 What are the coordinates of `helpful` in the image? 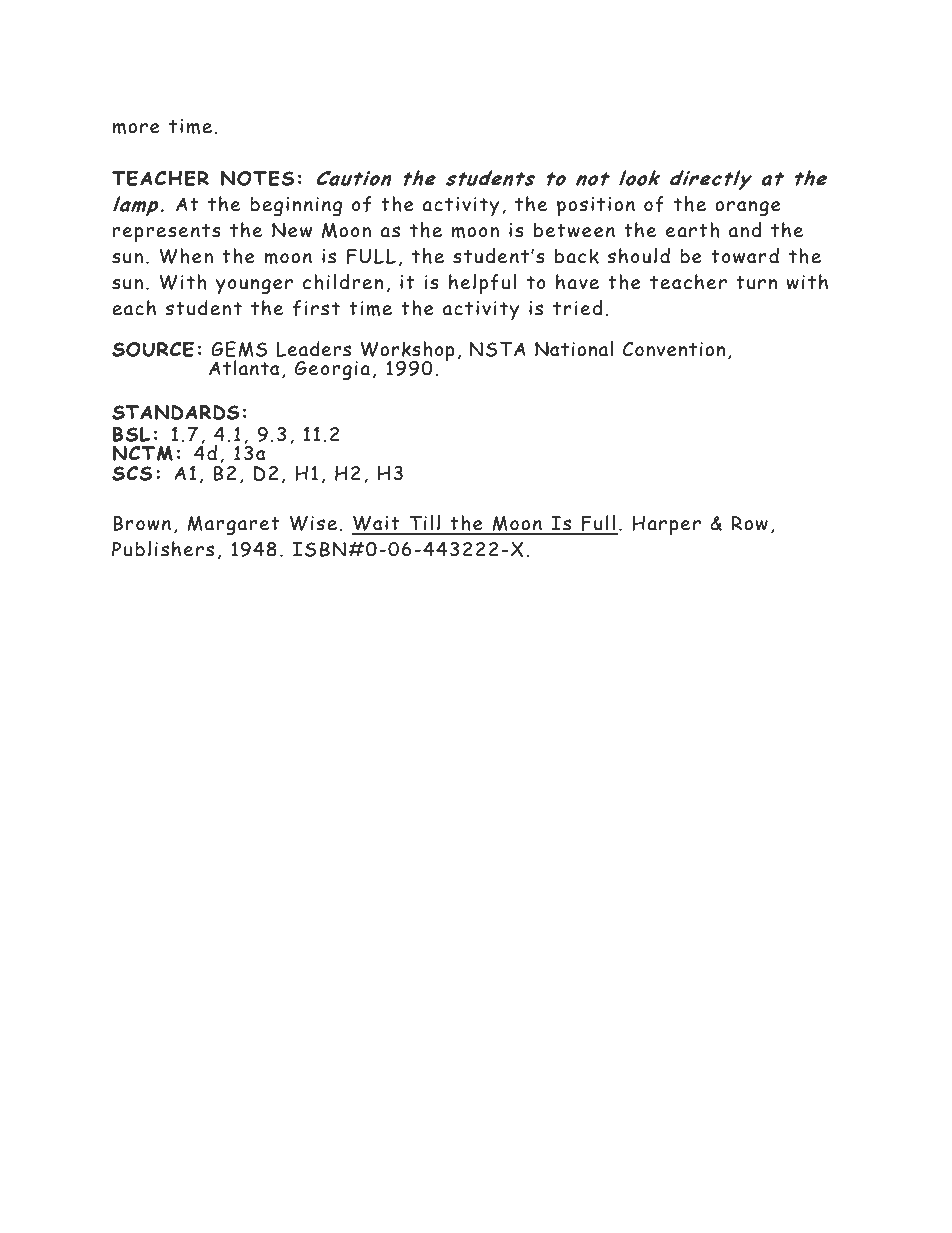 It's located at (482, 284).
